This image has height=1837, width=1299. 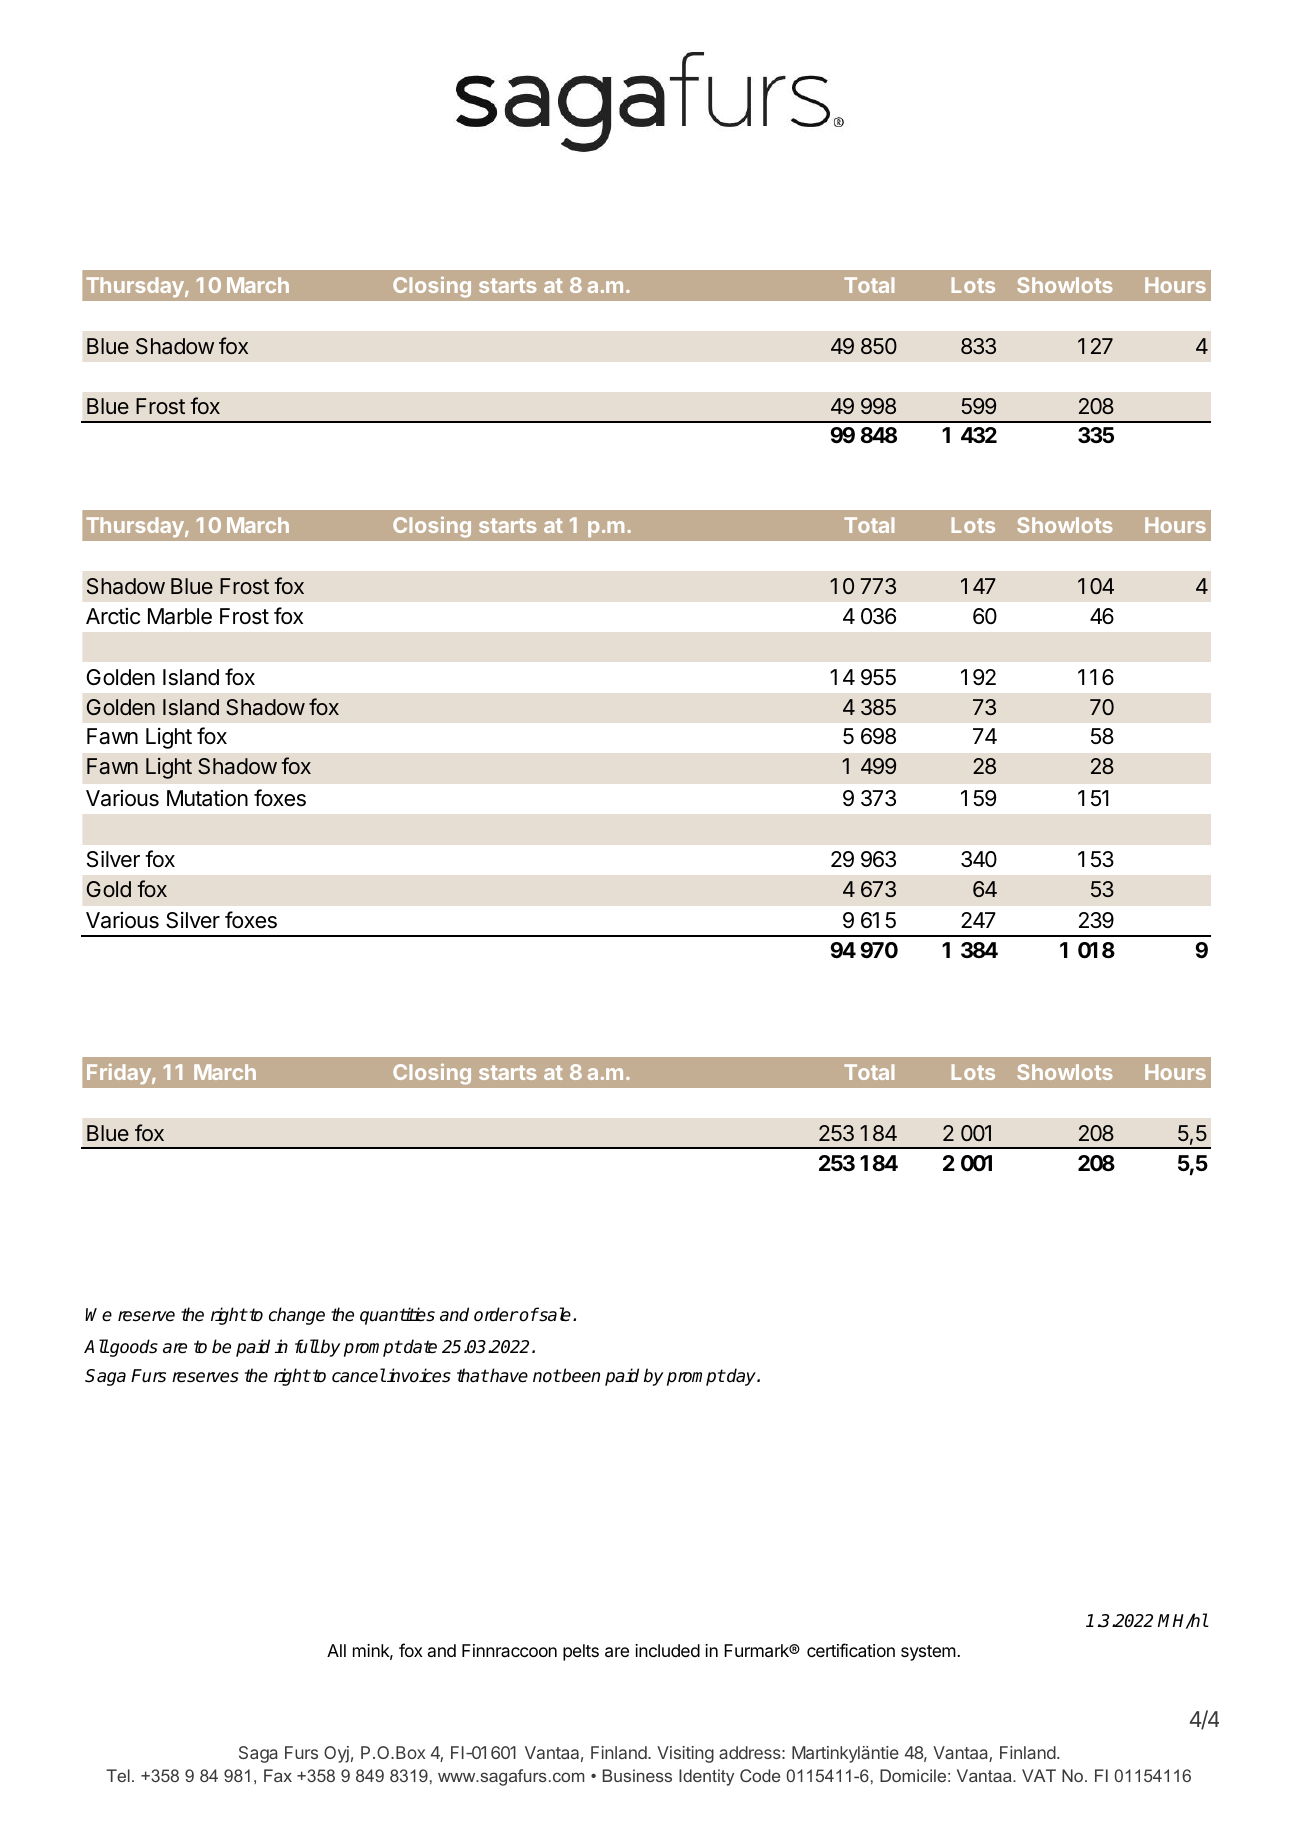 I want to click on Mutation, so click(x=207, y=798).
